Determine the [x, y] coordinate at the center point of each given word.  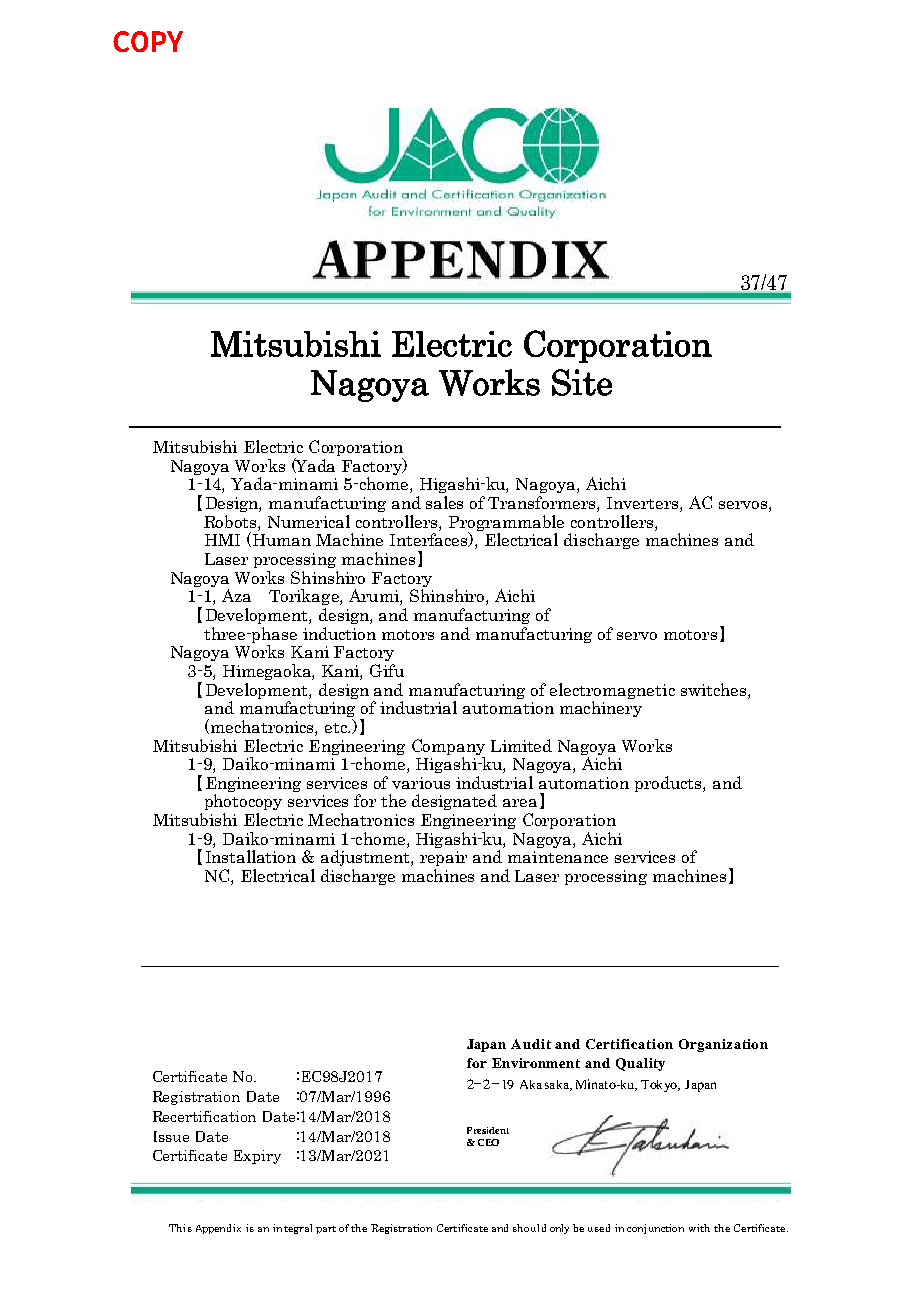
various [421, 783]
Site [582, 382]
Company [448, 747]
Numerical [309, 521]
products [669, 784]
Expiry [257, 1157]
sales [444, 502]
